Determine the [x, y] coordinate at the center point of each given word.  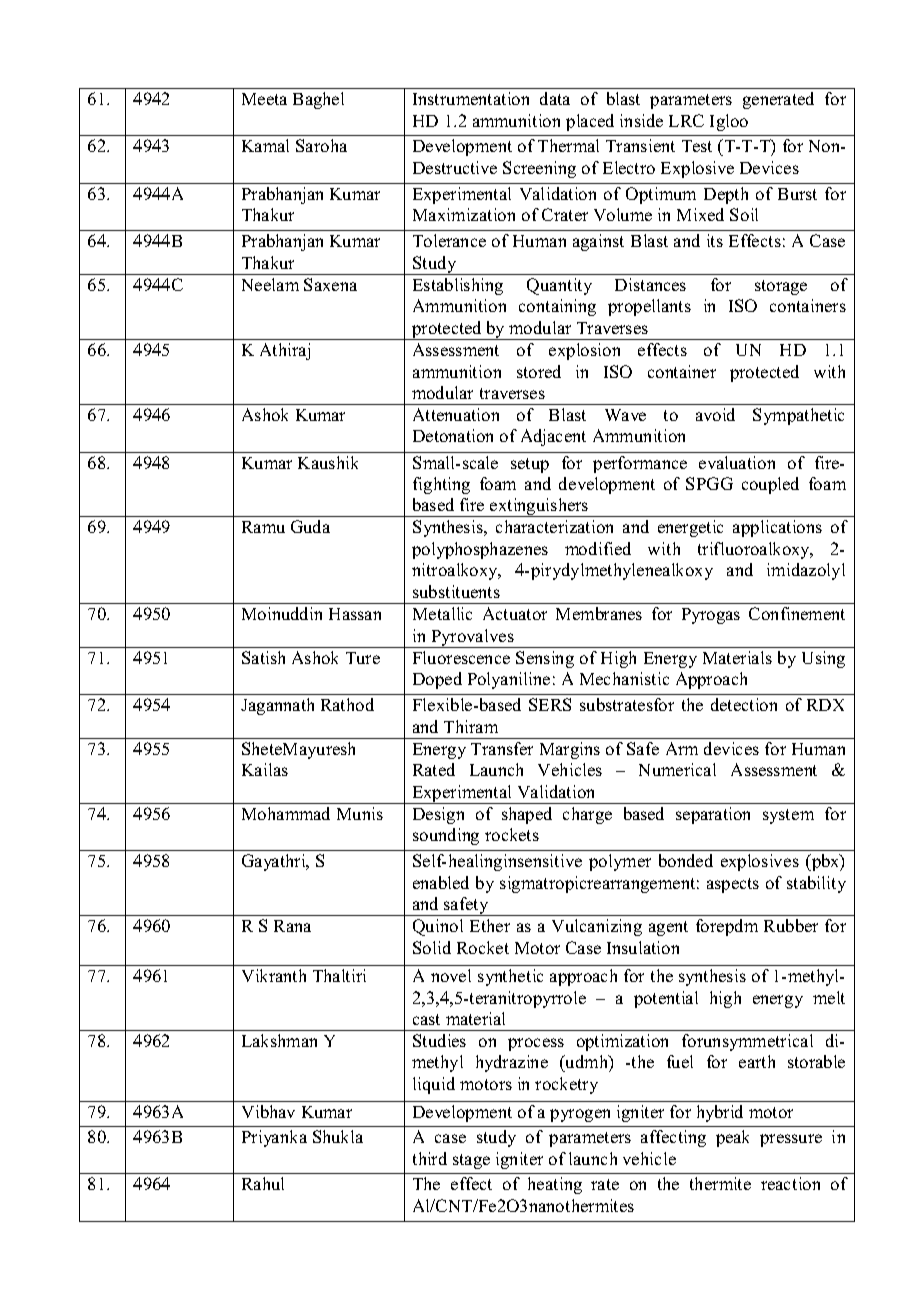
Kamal [265, 145]
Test [697, 146]
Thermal [568, 145]
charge [587, 815]
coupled [770, 485]
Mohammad [286, 813]
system [788, 816]
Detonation [453, 435]
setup [530, 465]
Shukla [338, 1136]
